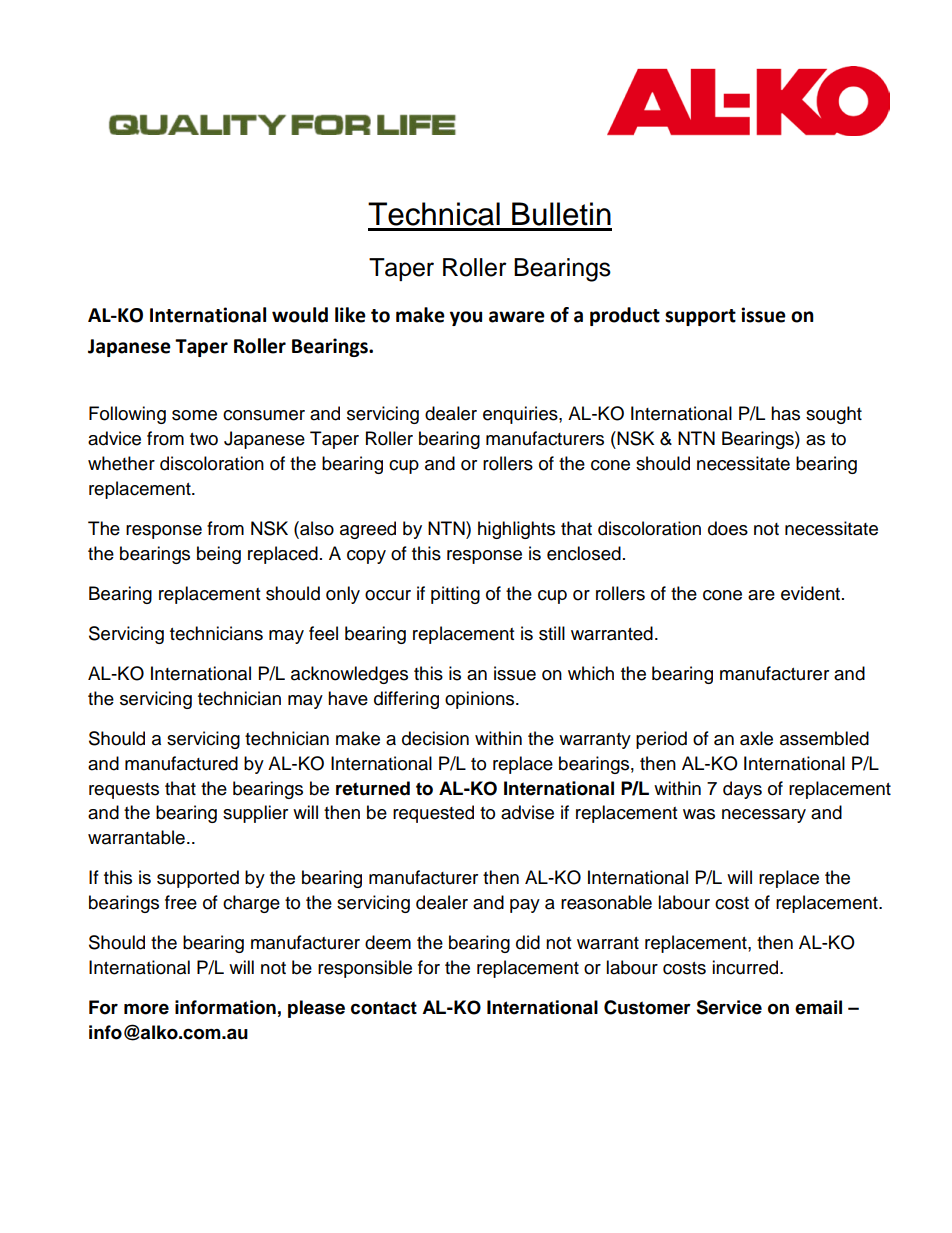 The height and width of the image is (1233, 952). What do you see at coordinates (300, 315) in the image?
I see `would` at bounding box center [300, 315].
